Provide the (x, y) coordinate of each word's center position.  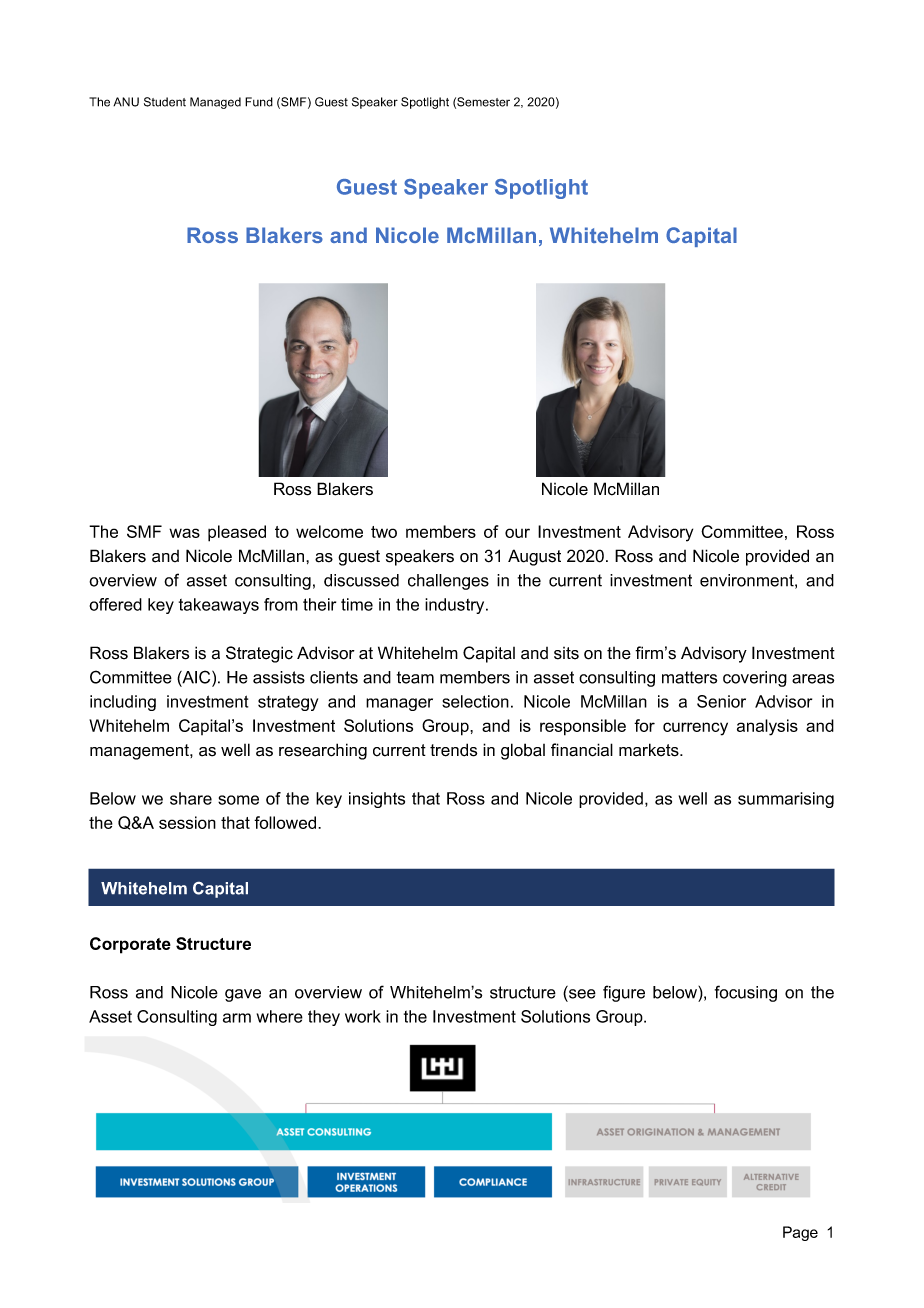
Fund (259, 102)
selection (475, 701)
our (517, 533)
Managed (215, 103)
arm (237, 1018)
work (363, 1016)
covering (755, 679)
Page (800, 1233)
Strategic (259, 654)
